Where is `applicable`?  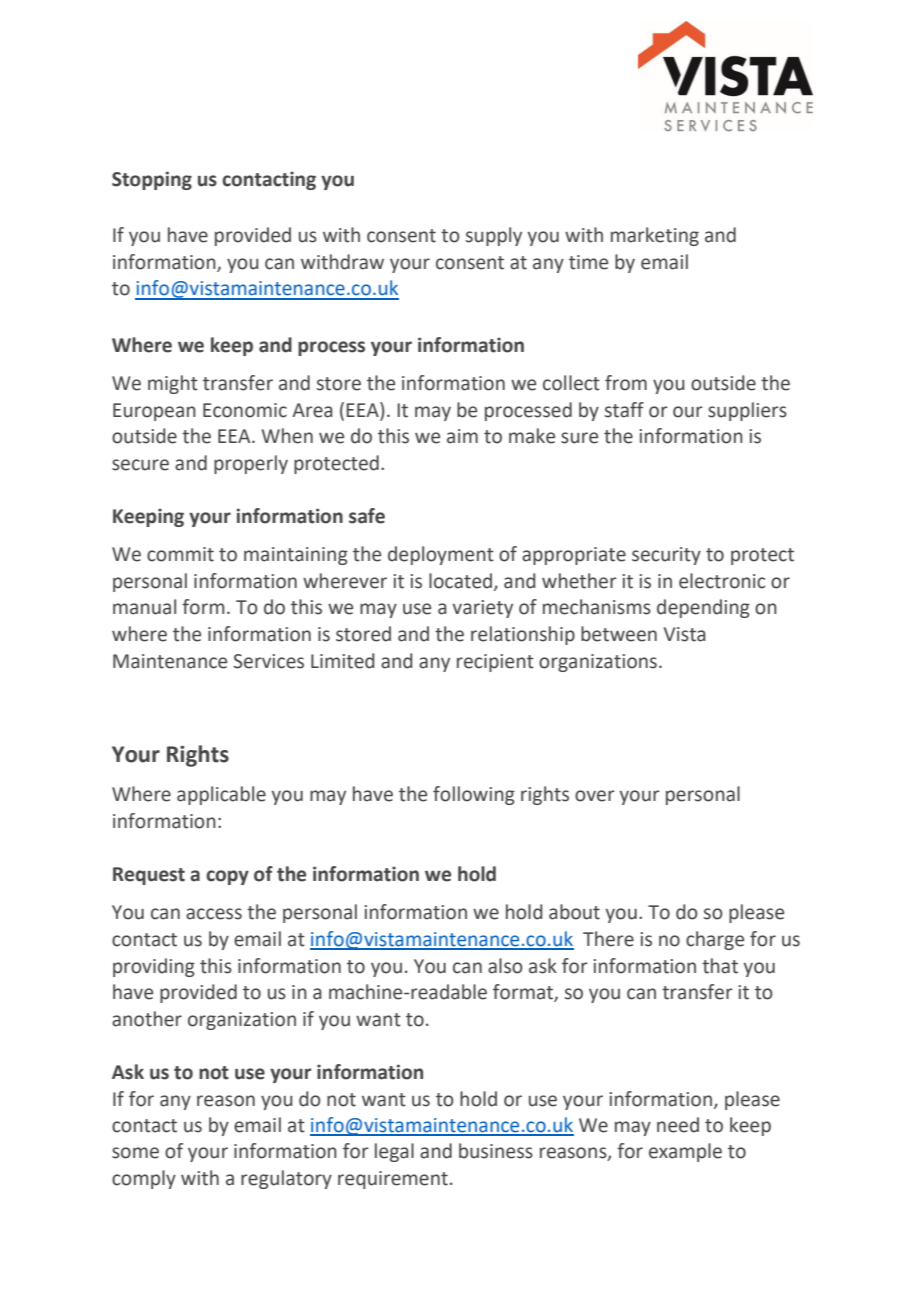 applicable is located at coordinates (221, 795).
